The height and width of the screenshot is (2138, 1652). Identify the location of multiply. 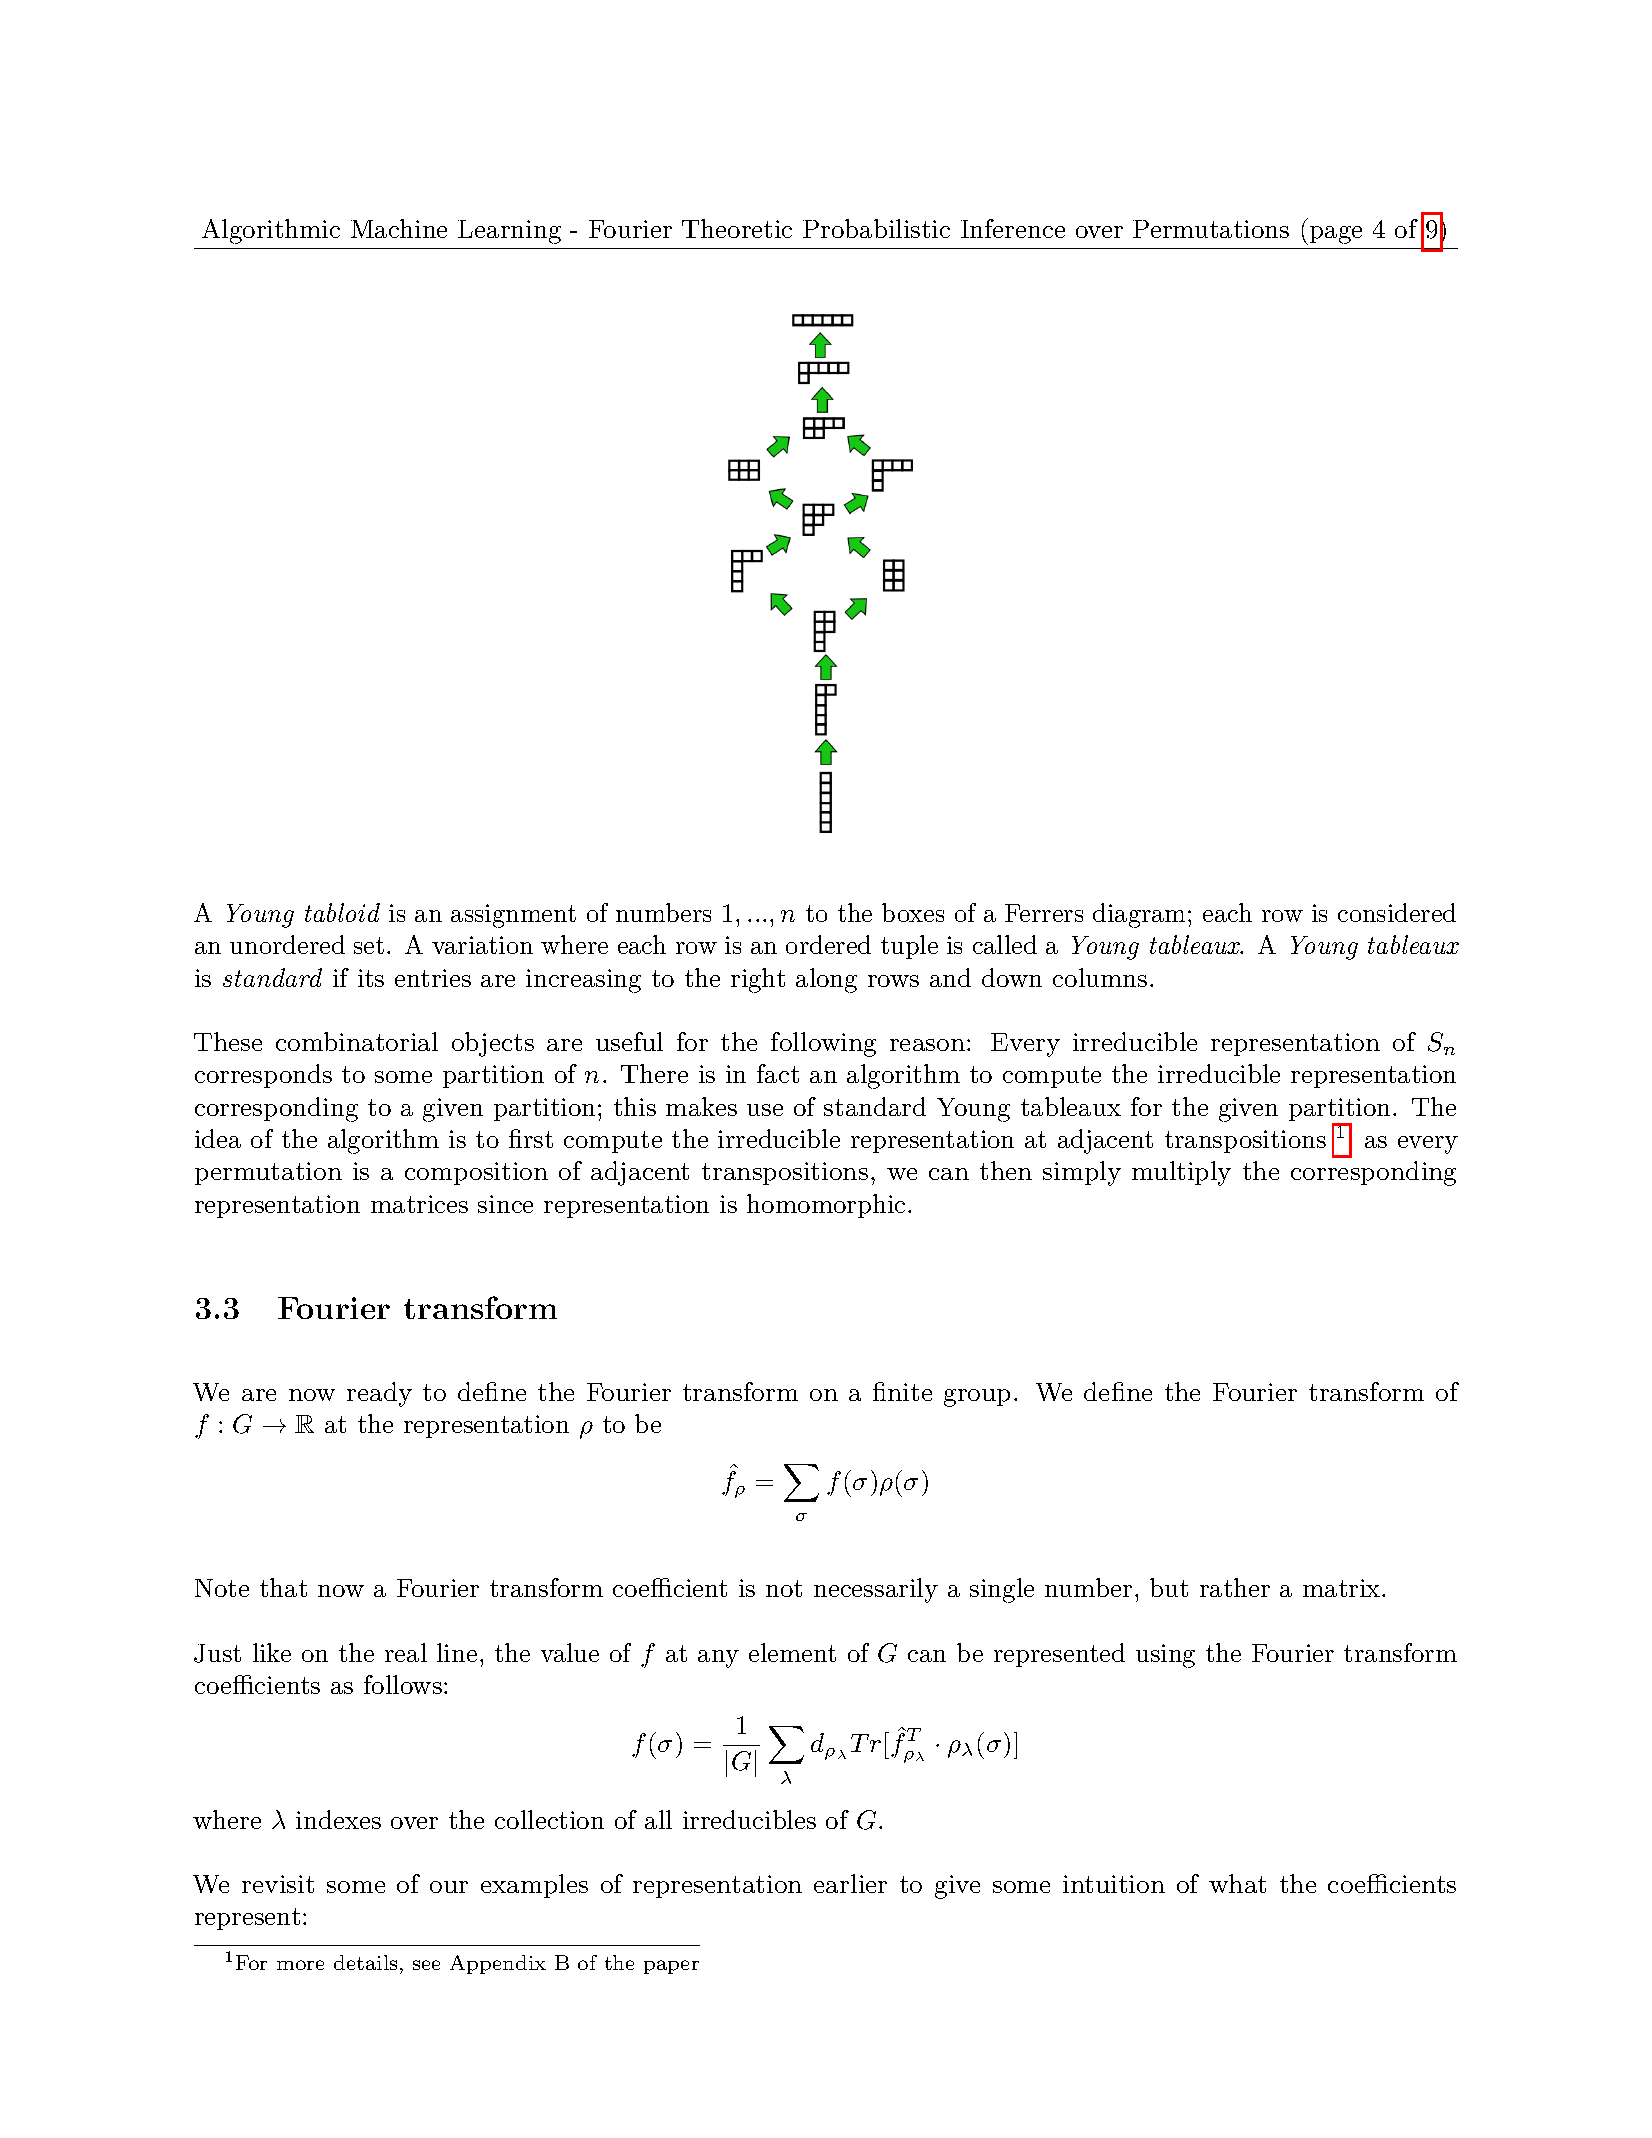
(1181, 1173).
